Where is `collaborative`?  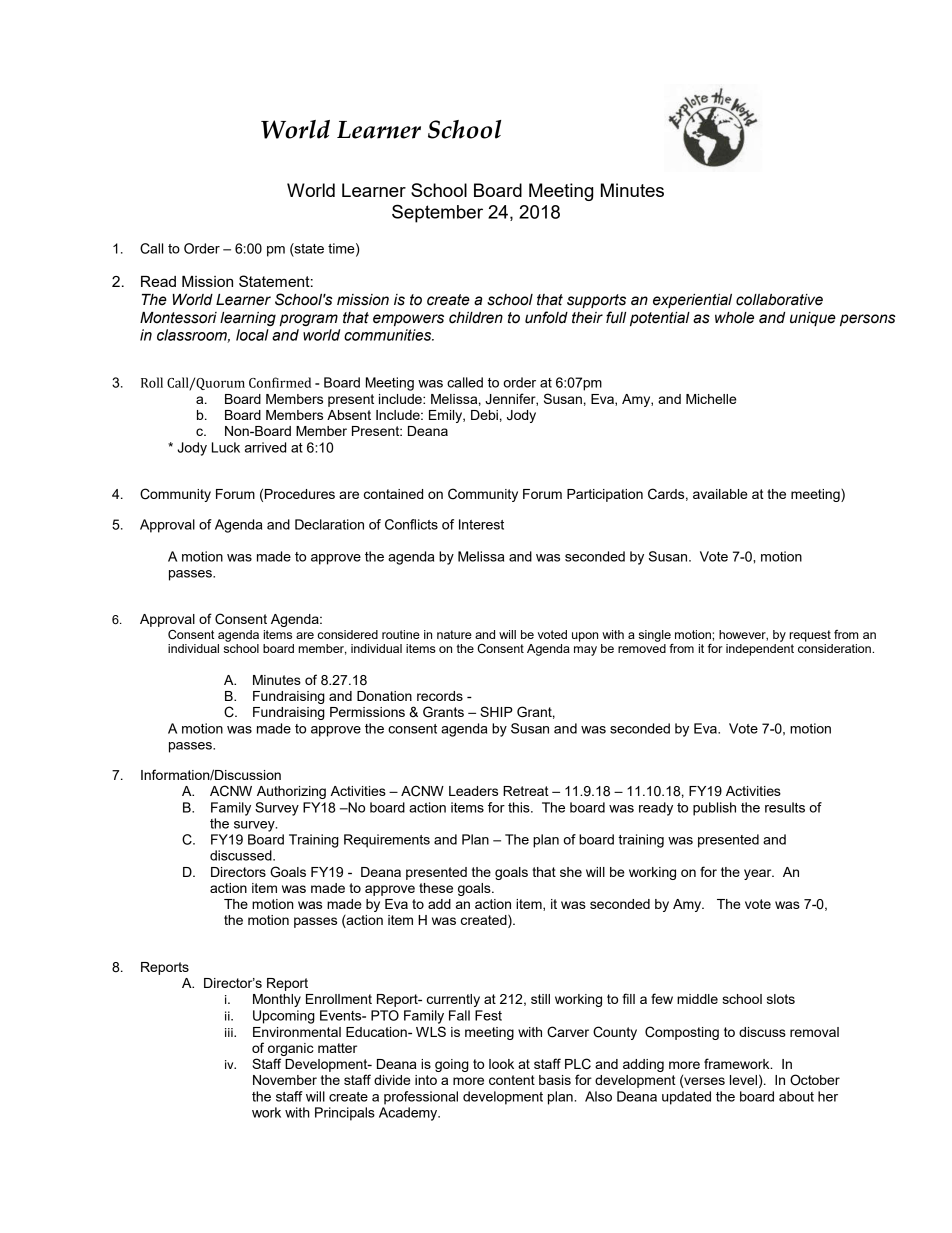 collaborative is located at coordinates (779, 300).
